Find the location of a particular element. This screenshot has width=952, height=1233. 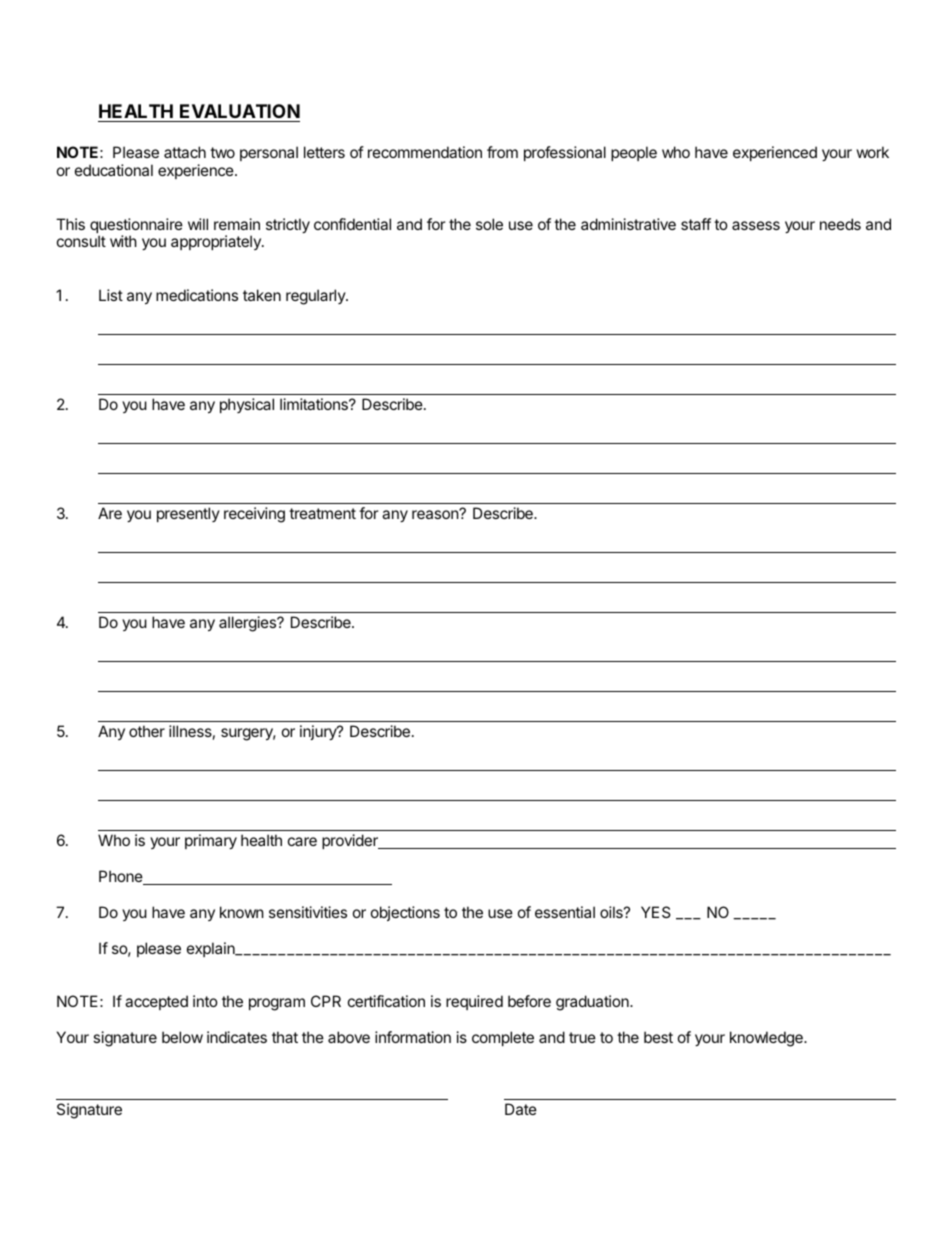

attach is located at coordinates (185, 152).
